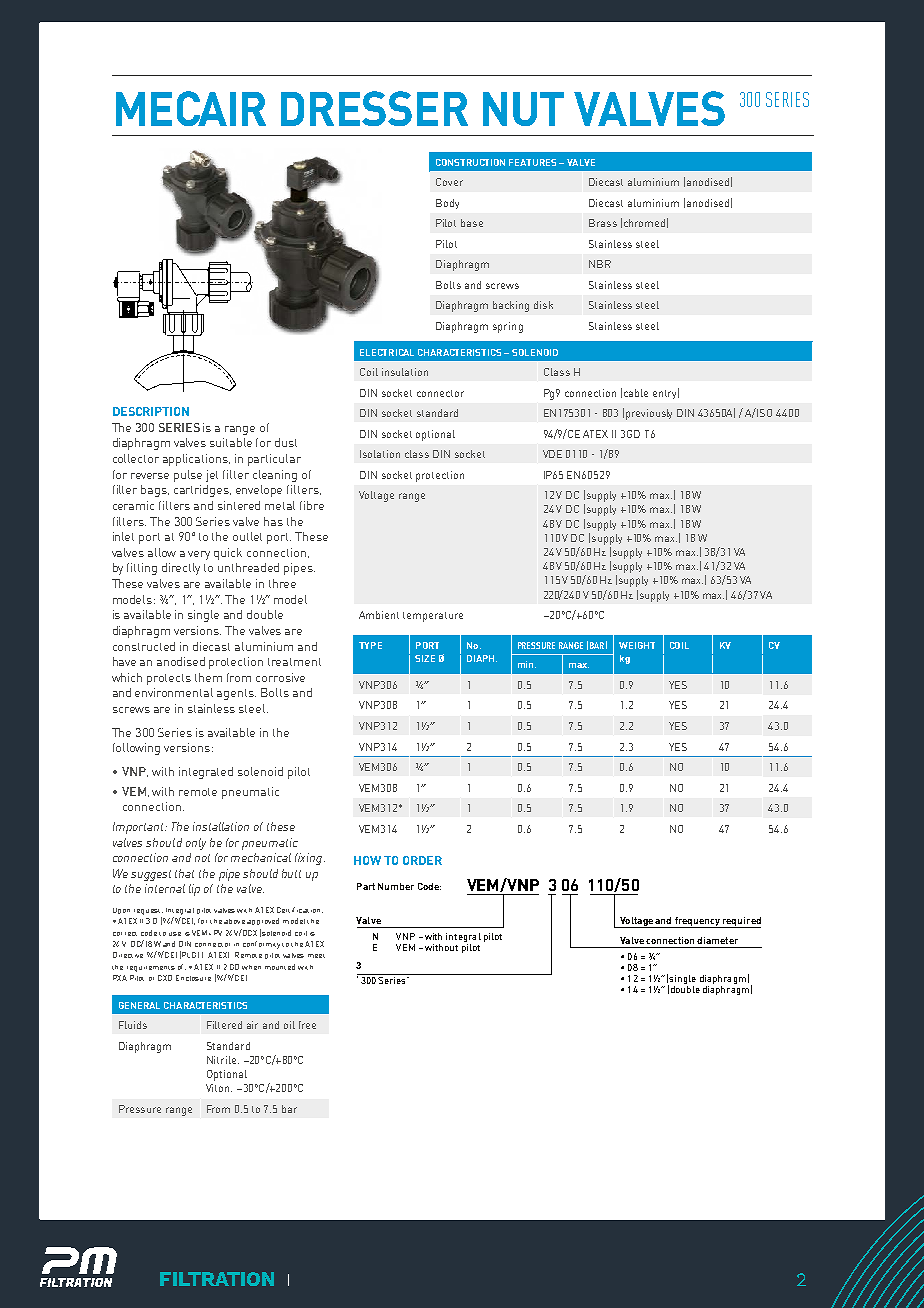 The width and height of the document is (924, 1308). Describe the element at coordinates (425, 658) in the document. I see `SIZE` at that location.
